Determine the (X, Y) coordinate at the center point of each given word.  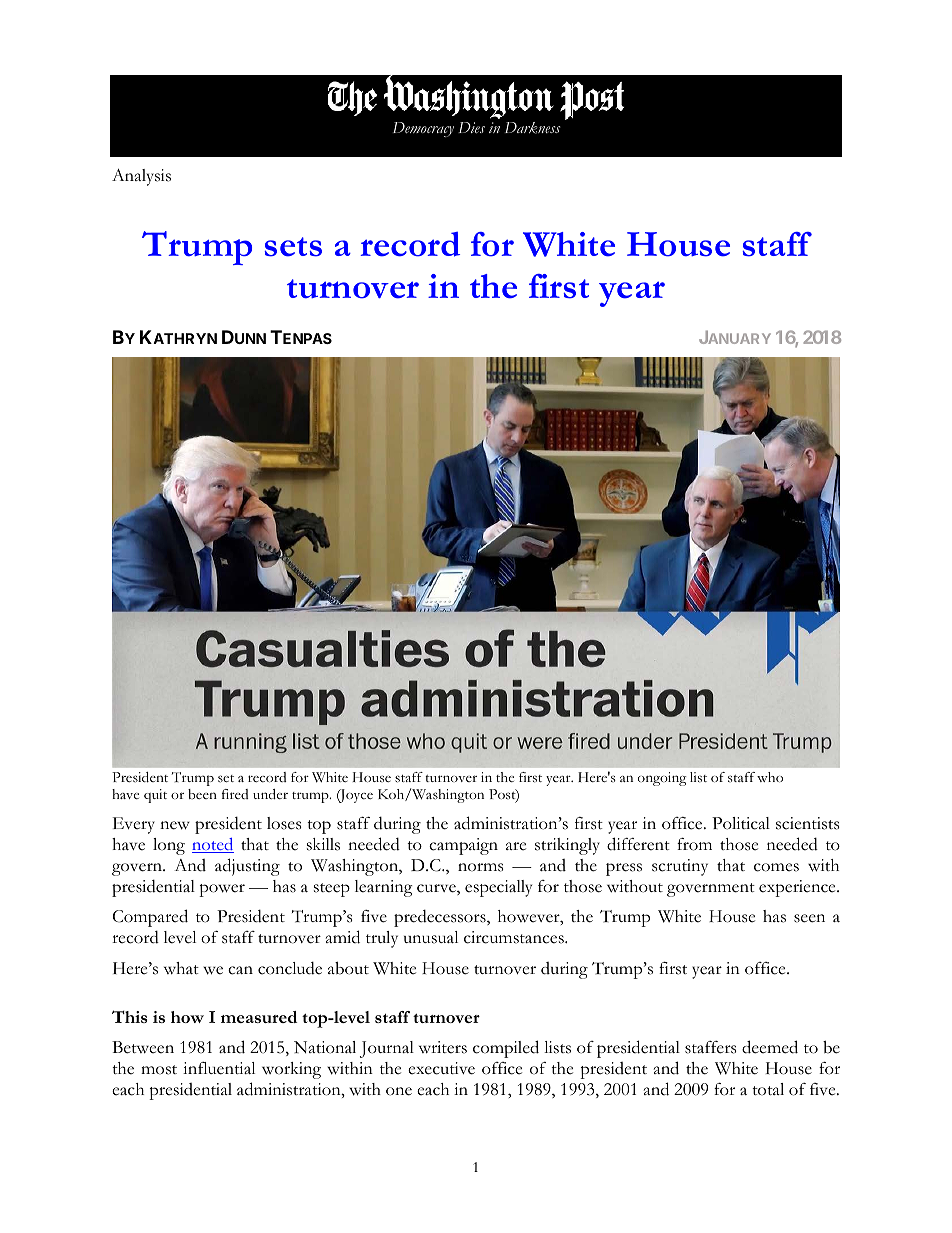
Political (741, 823)
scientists (807, 823)
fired (235, 794)
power (222, 890)
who (770, 777)
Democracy (423, 129)
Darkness (532, 128)
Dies (471, 127)
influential (219, 1068)
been (202, 794)
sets (293, 247)
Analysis (141, 177)
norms (480, 867)
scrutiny (680, 867)
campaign (463, 846)
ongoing (662, 779)
